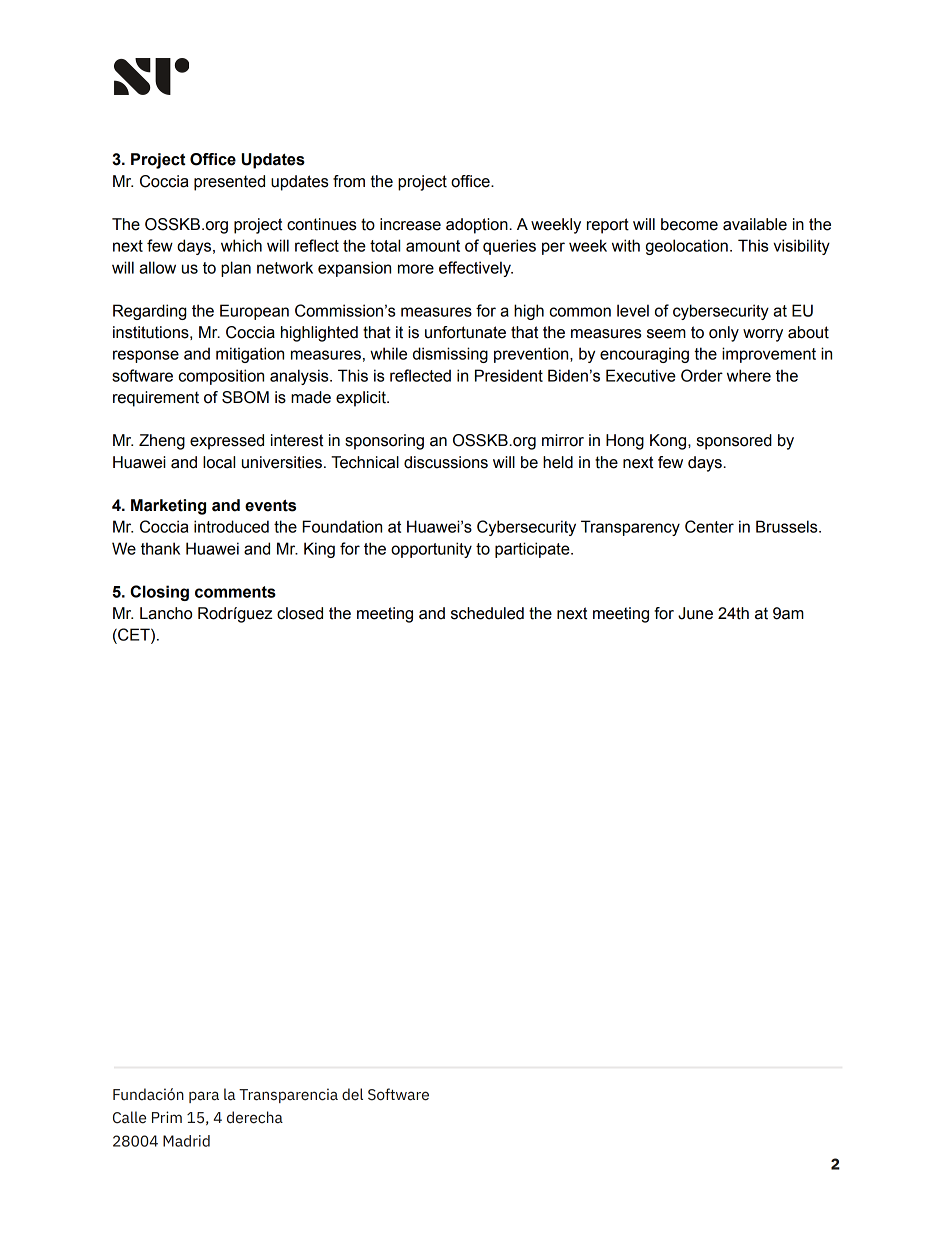  What do you see at coordinates (755, 224) in the screenshot?
I see `available` at bounding box center [755, 224].
